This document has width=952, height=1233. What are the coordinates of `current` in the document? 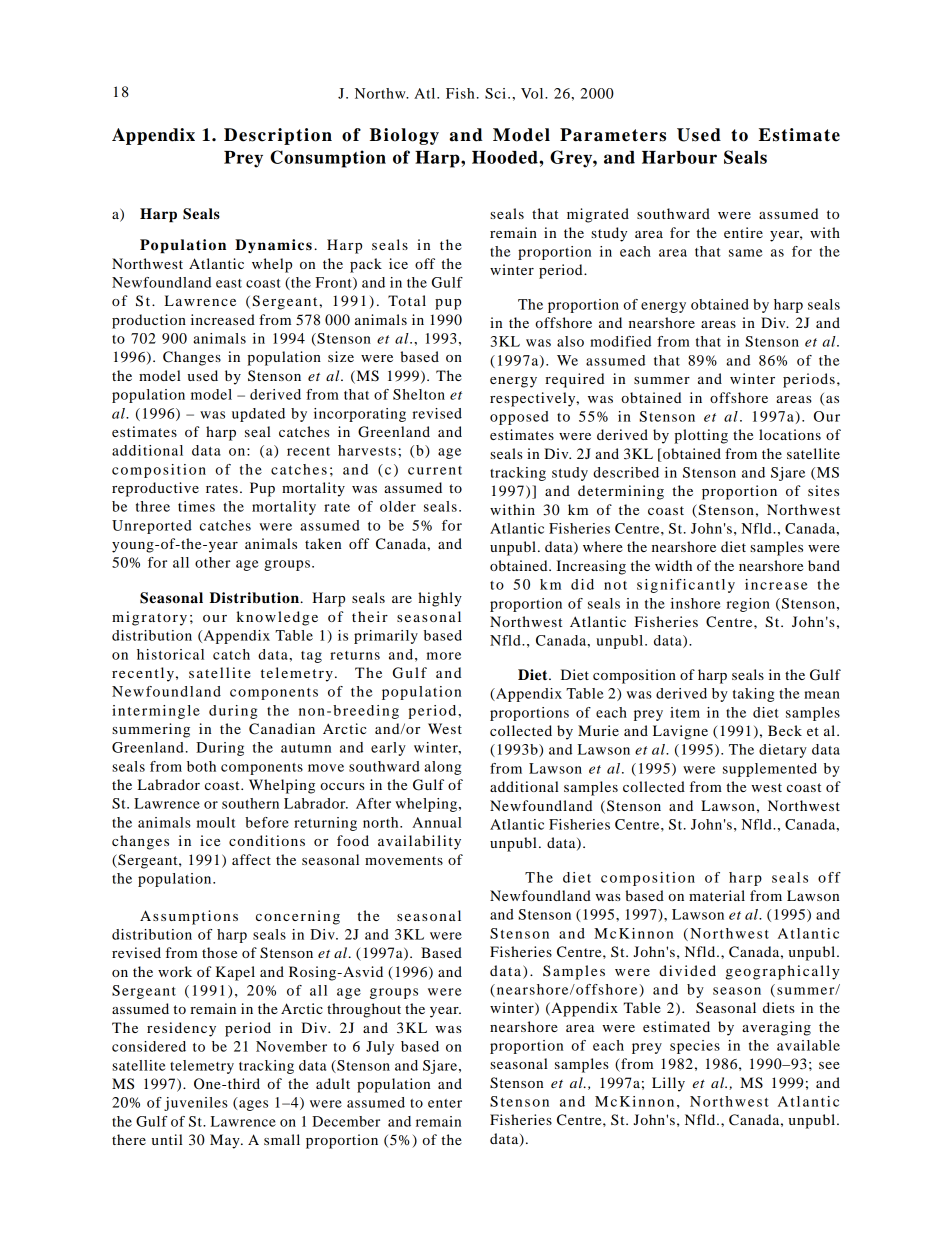 It's located at (435, 470).
